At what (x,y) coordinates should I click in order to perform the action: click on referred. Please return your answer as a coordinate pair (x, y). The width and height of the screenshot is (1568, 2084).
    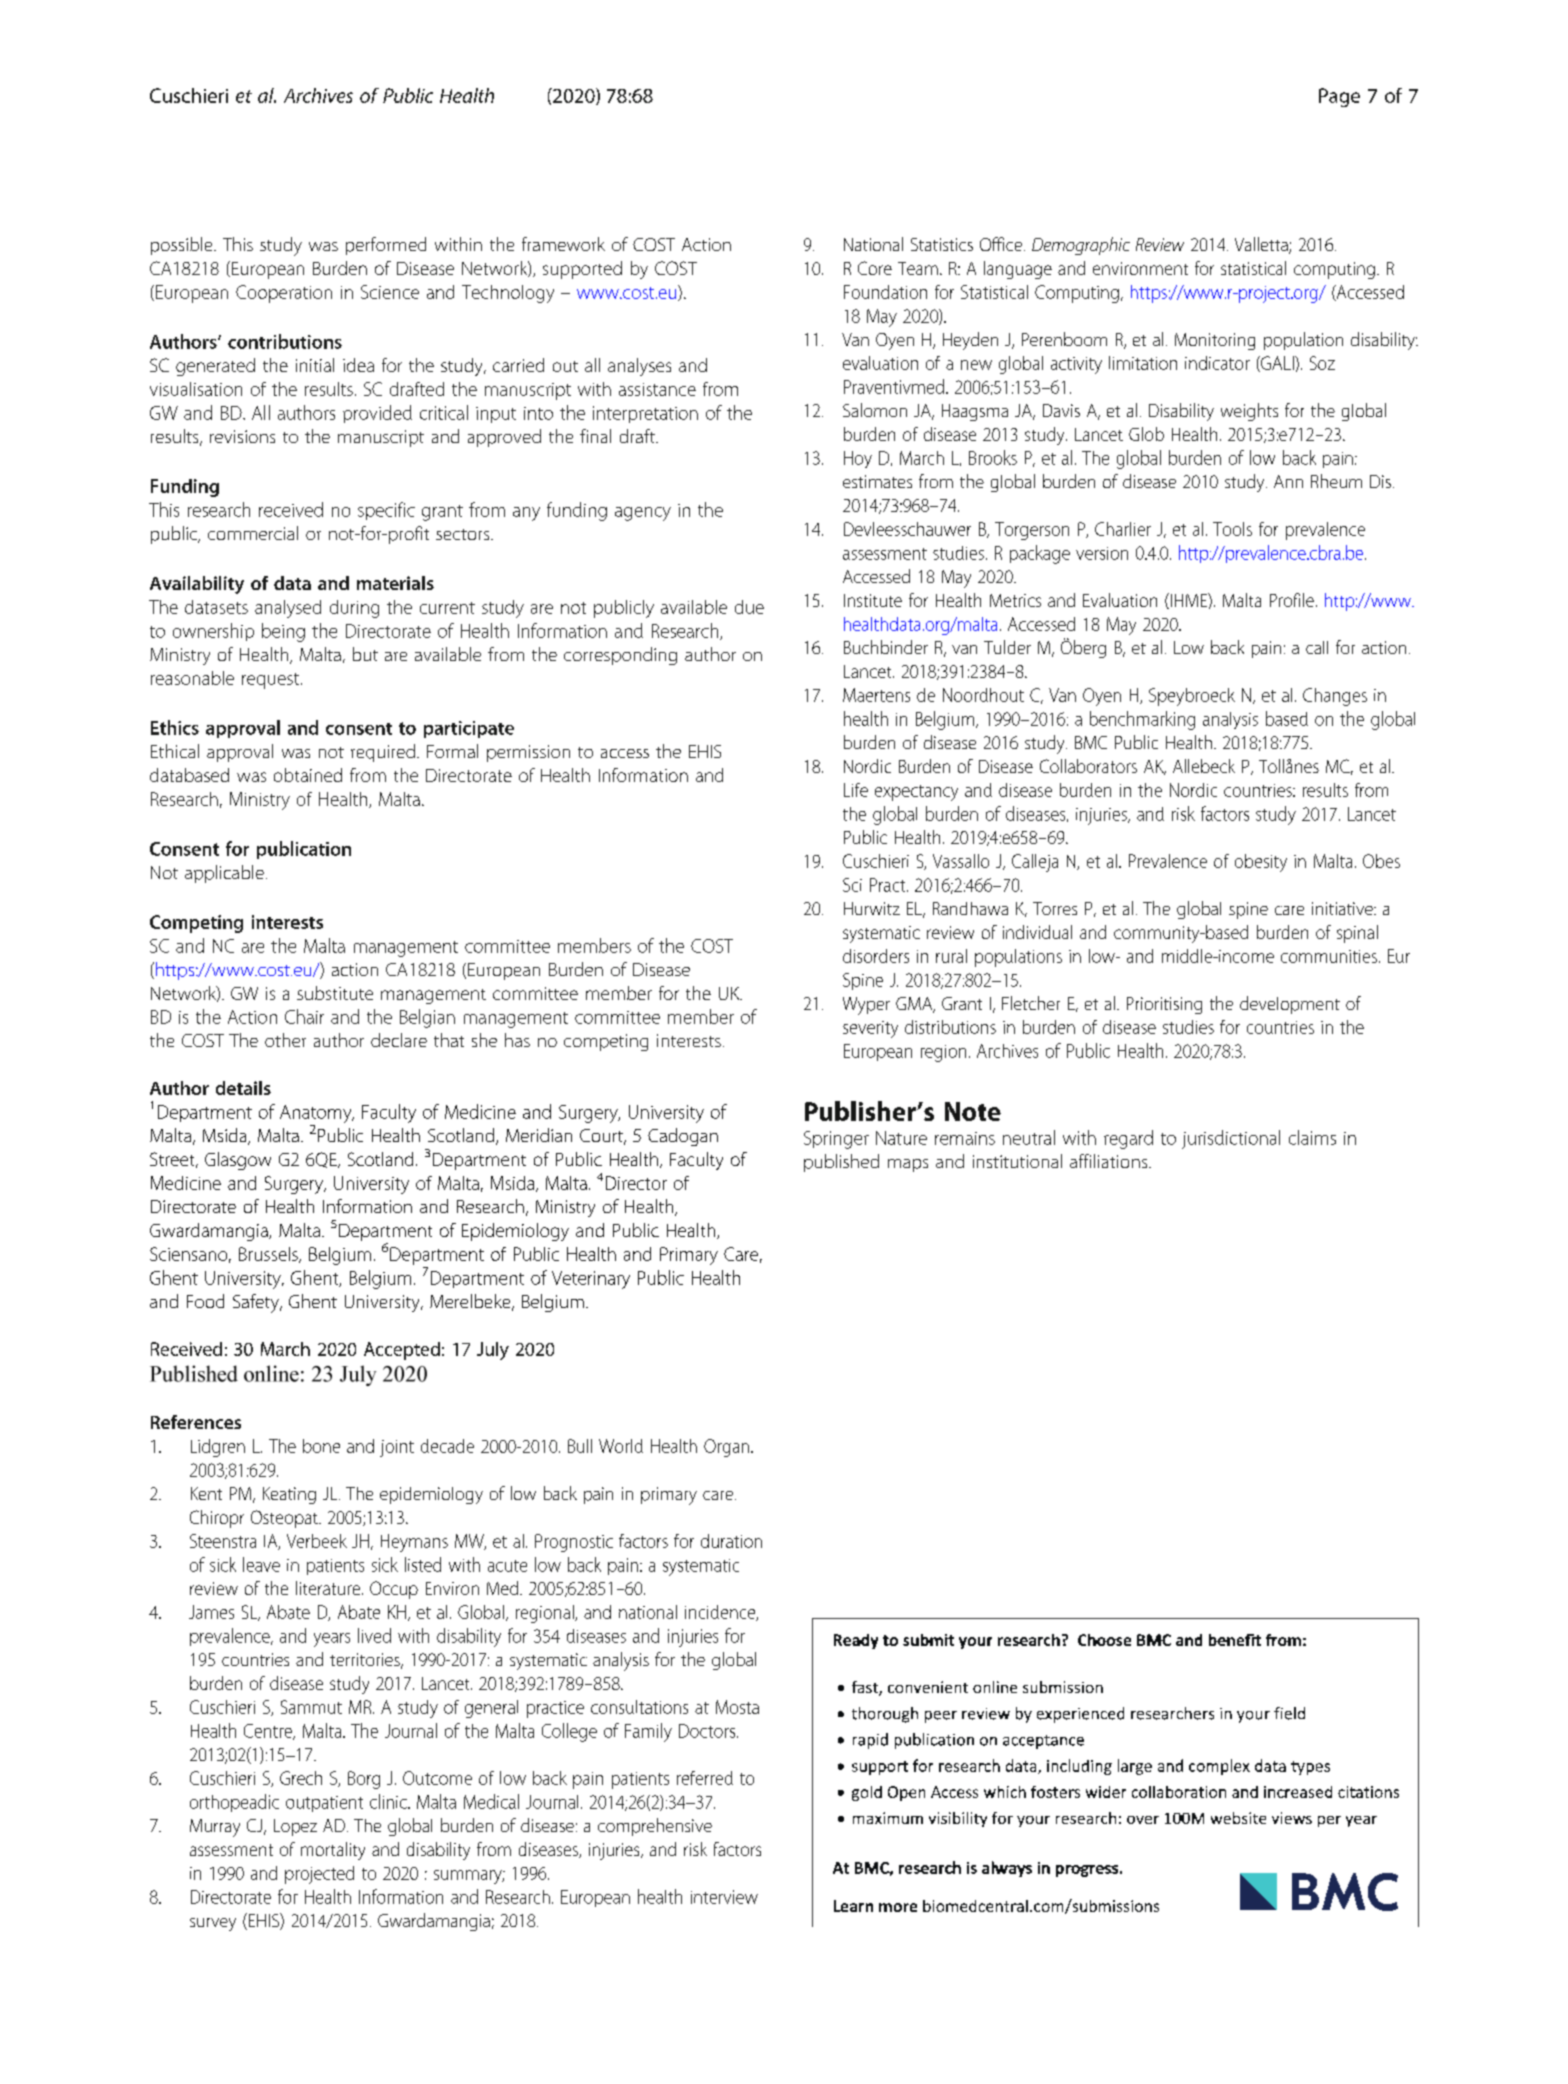
    Looking at the image, I should click on (705, 1778).
